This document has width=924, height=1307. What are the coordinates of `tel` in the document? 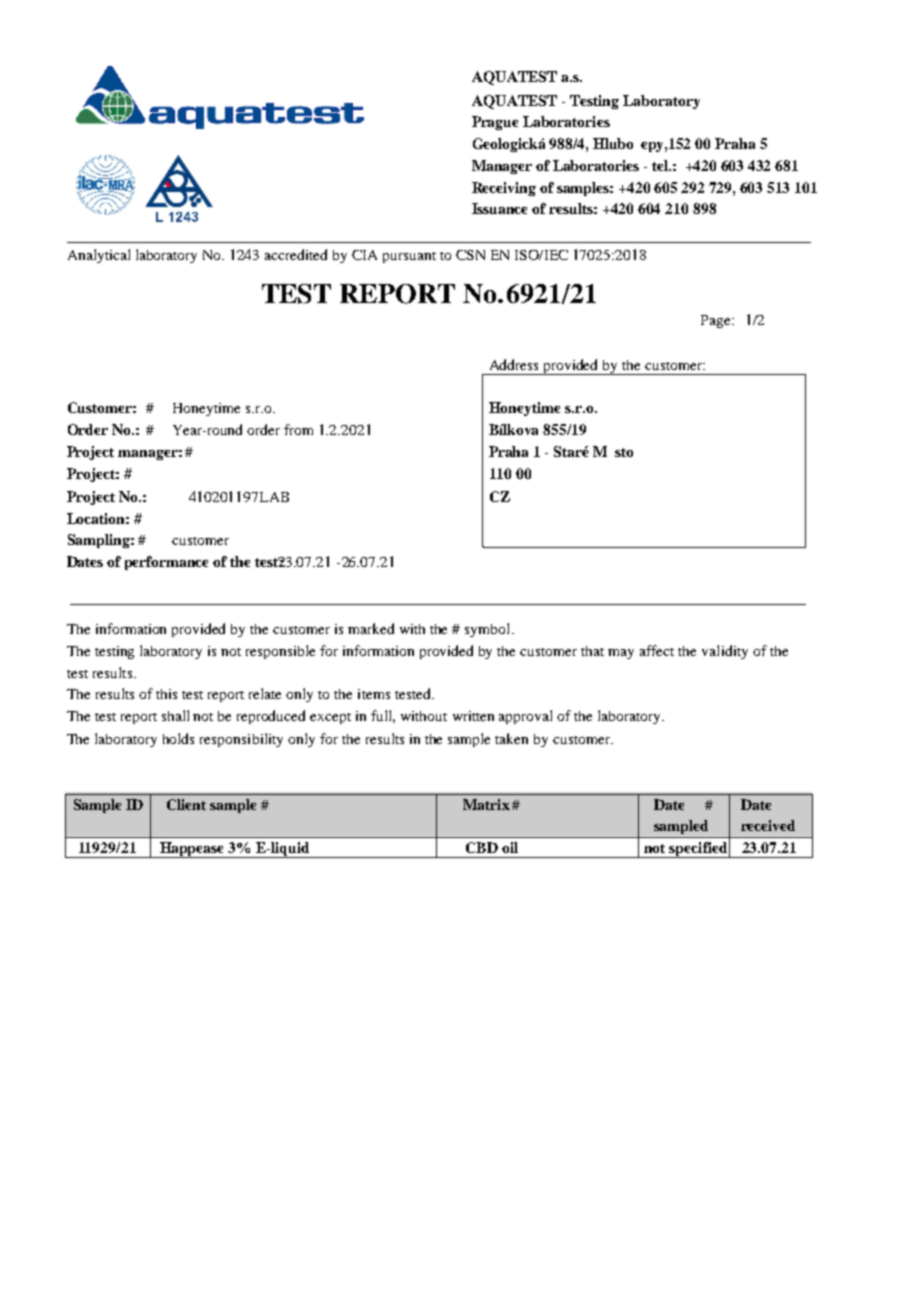 It's located at (661, 165).
